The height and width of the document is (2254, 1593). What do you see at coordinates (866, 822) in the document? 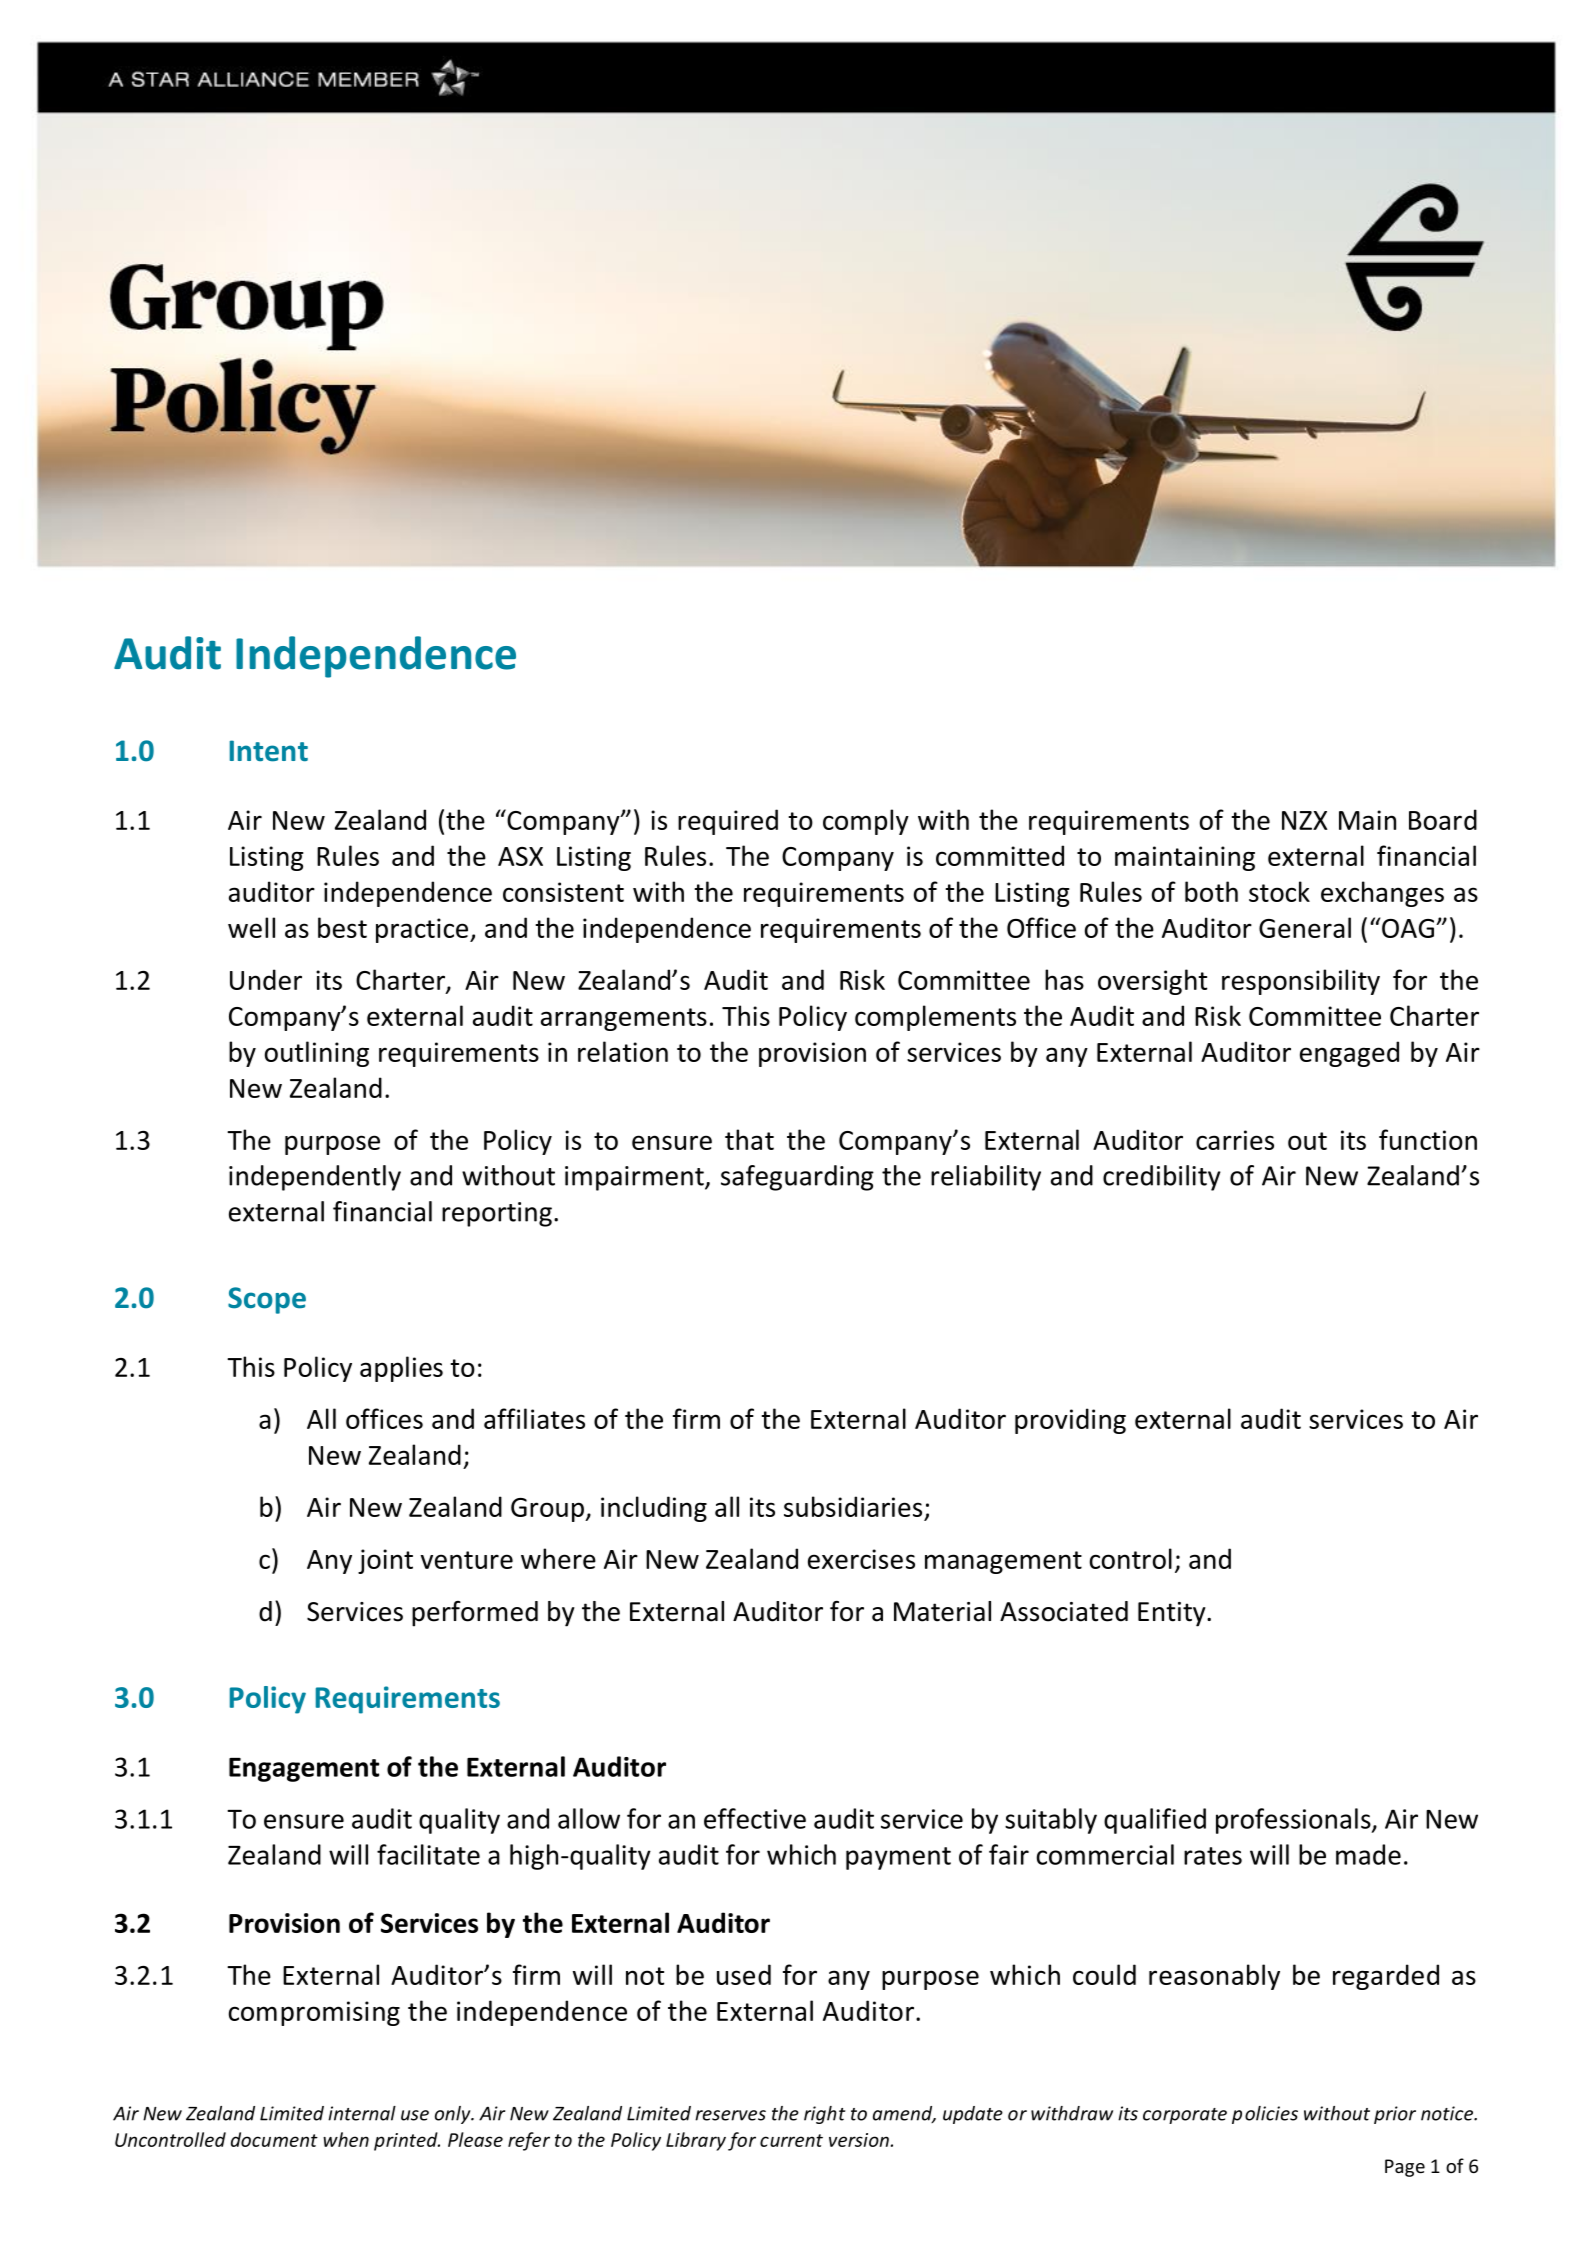
I see `comply` at bounding box center [866, 822].
